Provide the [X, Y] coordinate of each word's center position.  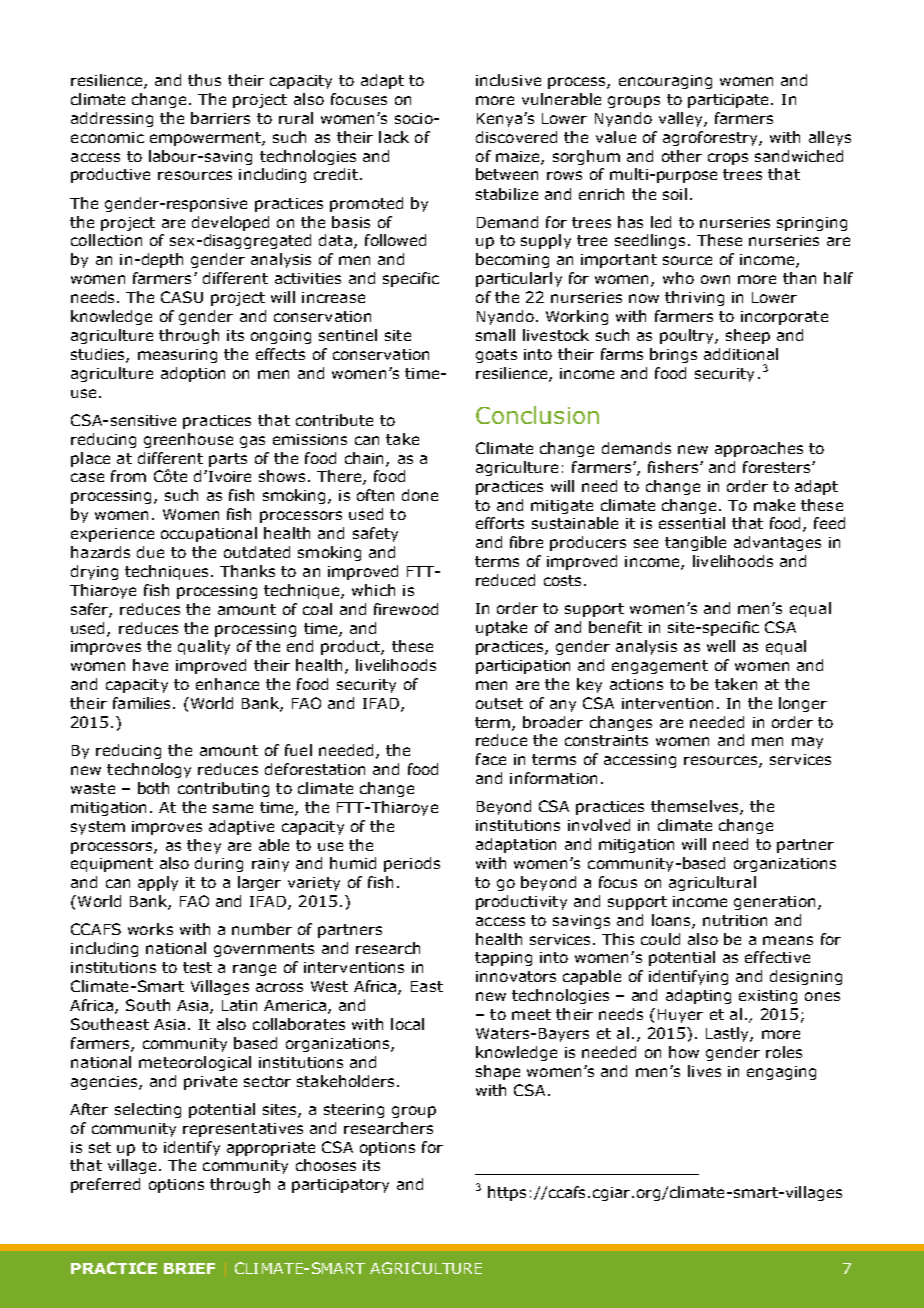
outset [499, 703]
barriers [220, 118]
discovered [516, 137]
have [150, 665]
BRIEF [189, 1268]
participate [730, 101]
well [721, 646]
